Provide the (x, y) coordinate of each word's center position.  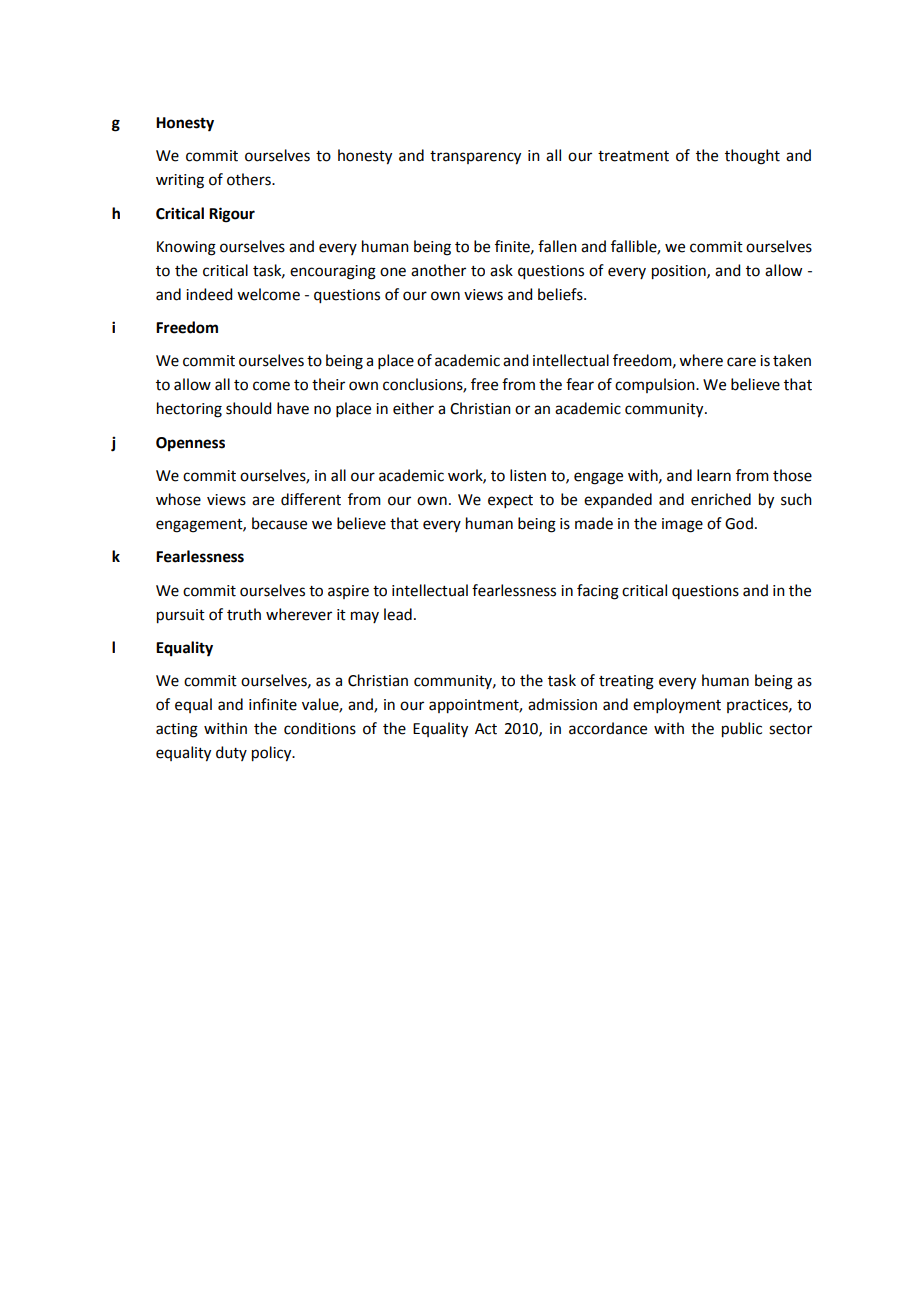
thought (752, 157)
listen (528, 475)
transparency (475, 158)
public (742, 730)
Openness (190, 444)
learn (714, 475)
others (250, 179)
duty (231, 753)
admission (562, 704)
